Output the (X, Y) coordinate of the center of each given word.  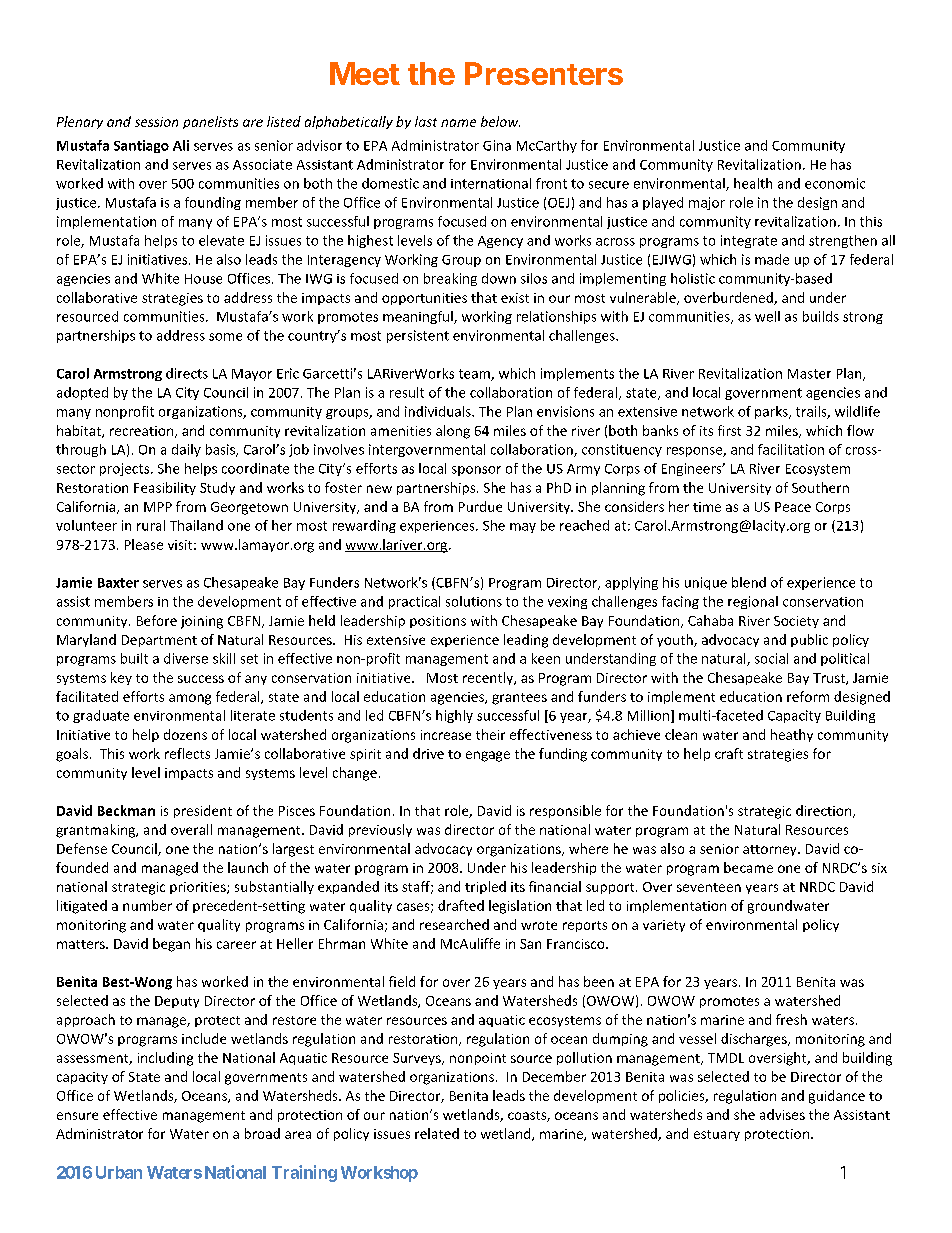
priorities (199, 888)
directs (187, 373)
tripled (485, 887)
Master (809, 374)
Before (157, 620)
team (475, 375)
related (437, 1133)
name (458, 123)
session (156, 122)
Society (796, 622)
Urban (119, 1172)
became (748, 867)
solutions (474, 601)
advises (782, 1114)
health (753, 183)
